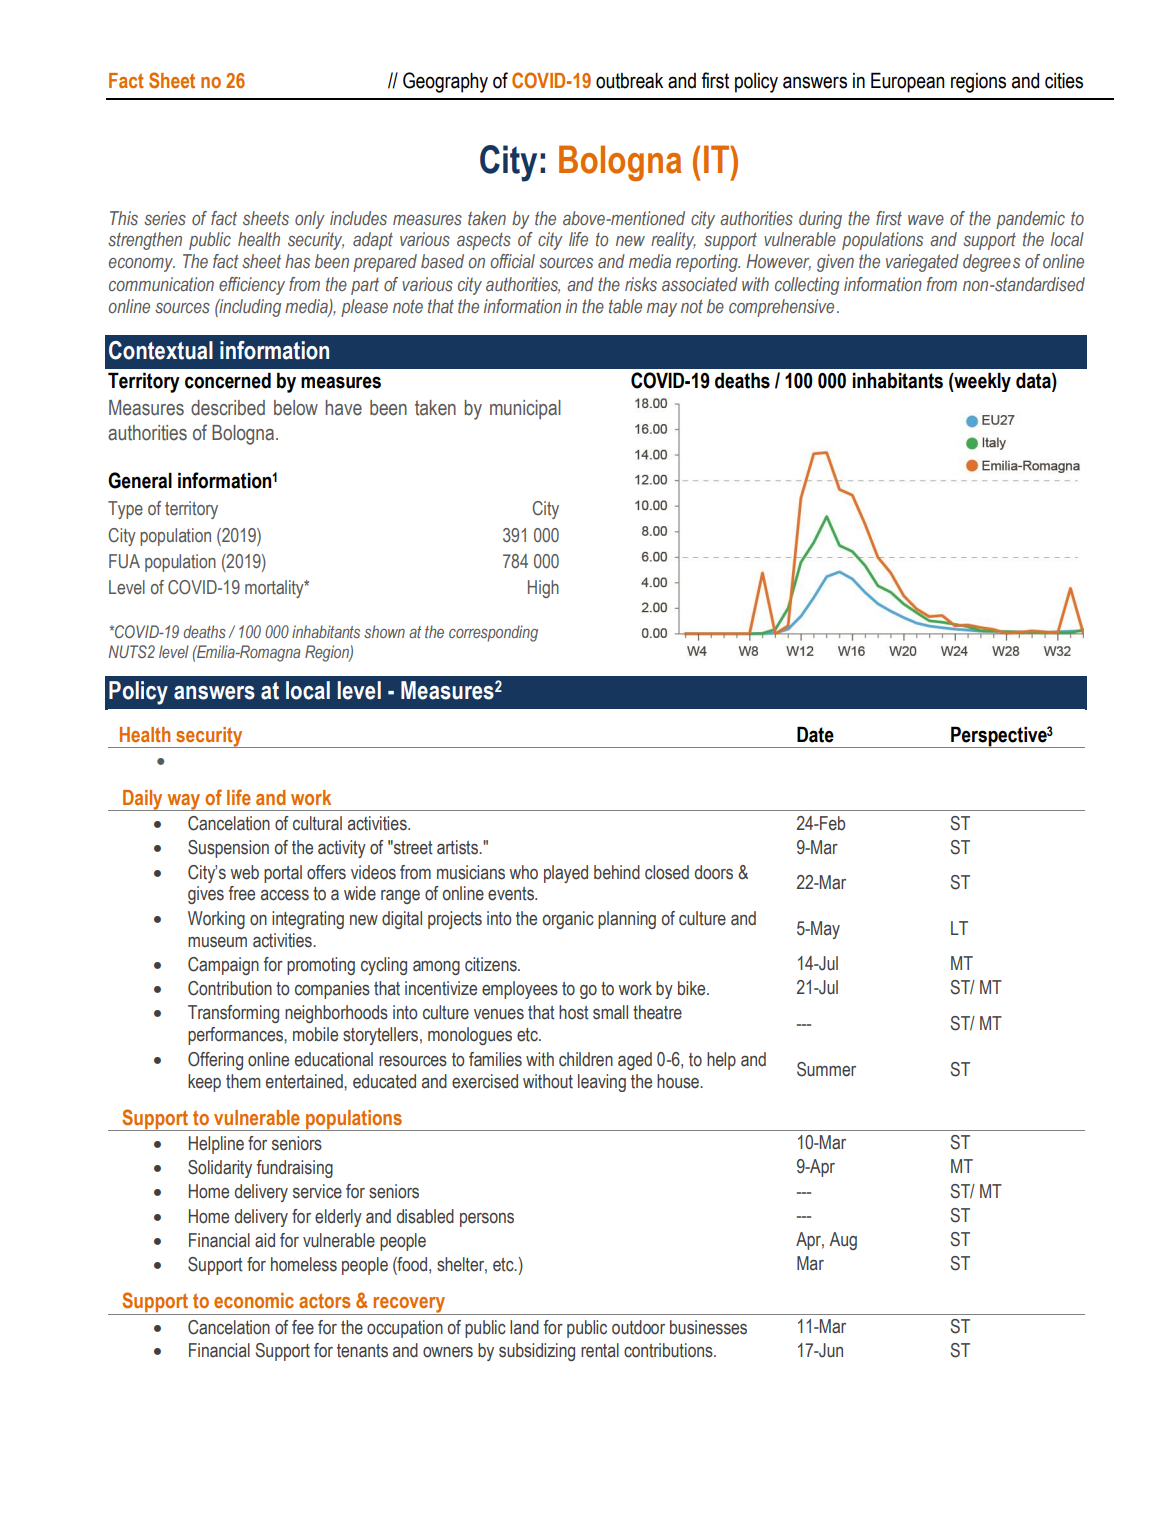 The image size is (1170, 1514). I want to click on way, so click(184, 802).
